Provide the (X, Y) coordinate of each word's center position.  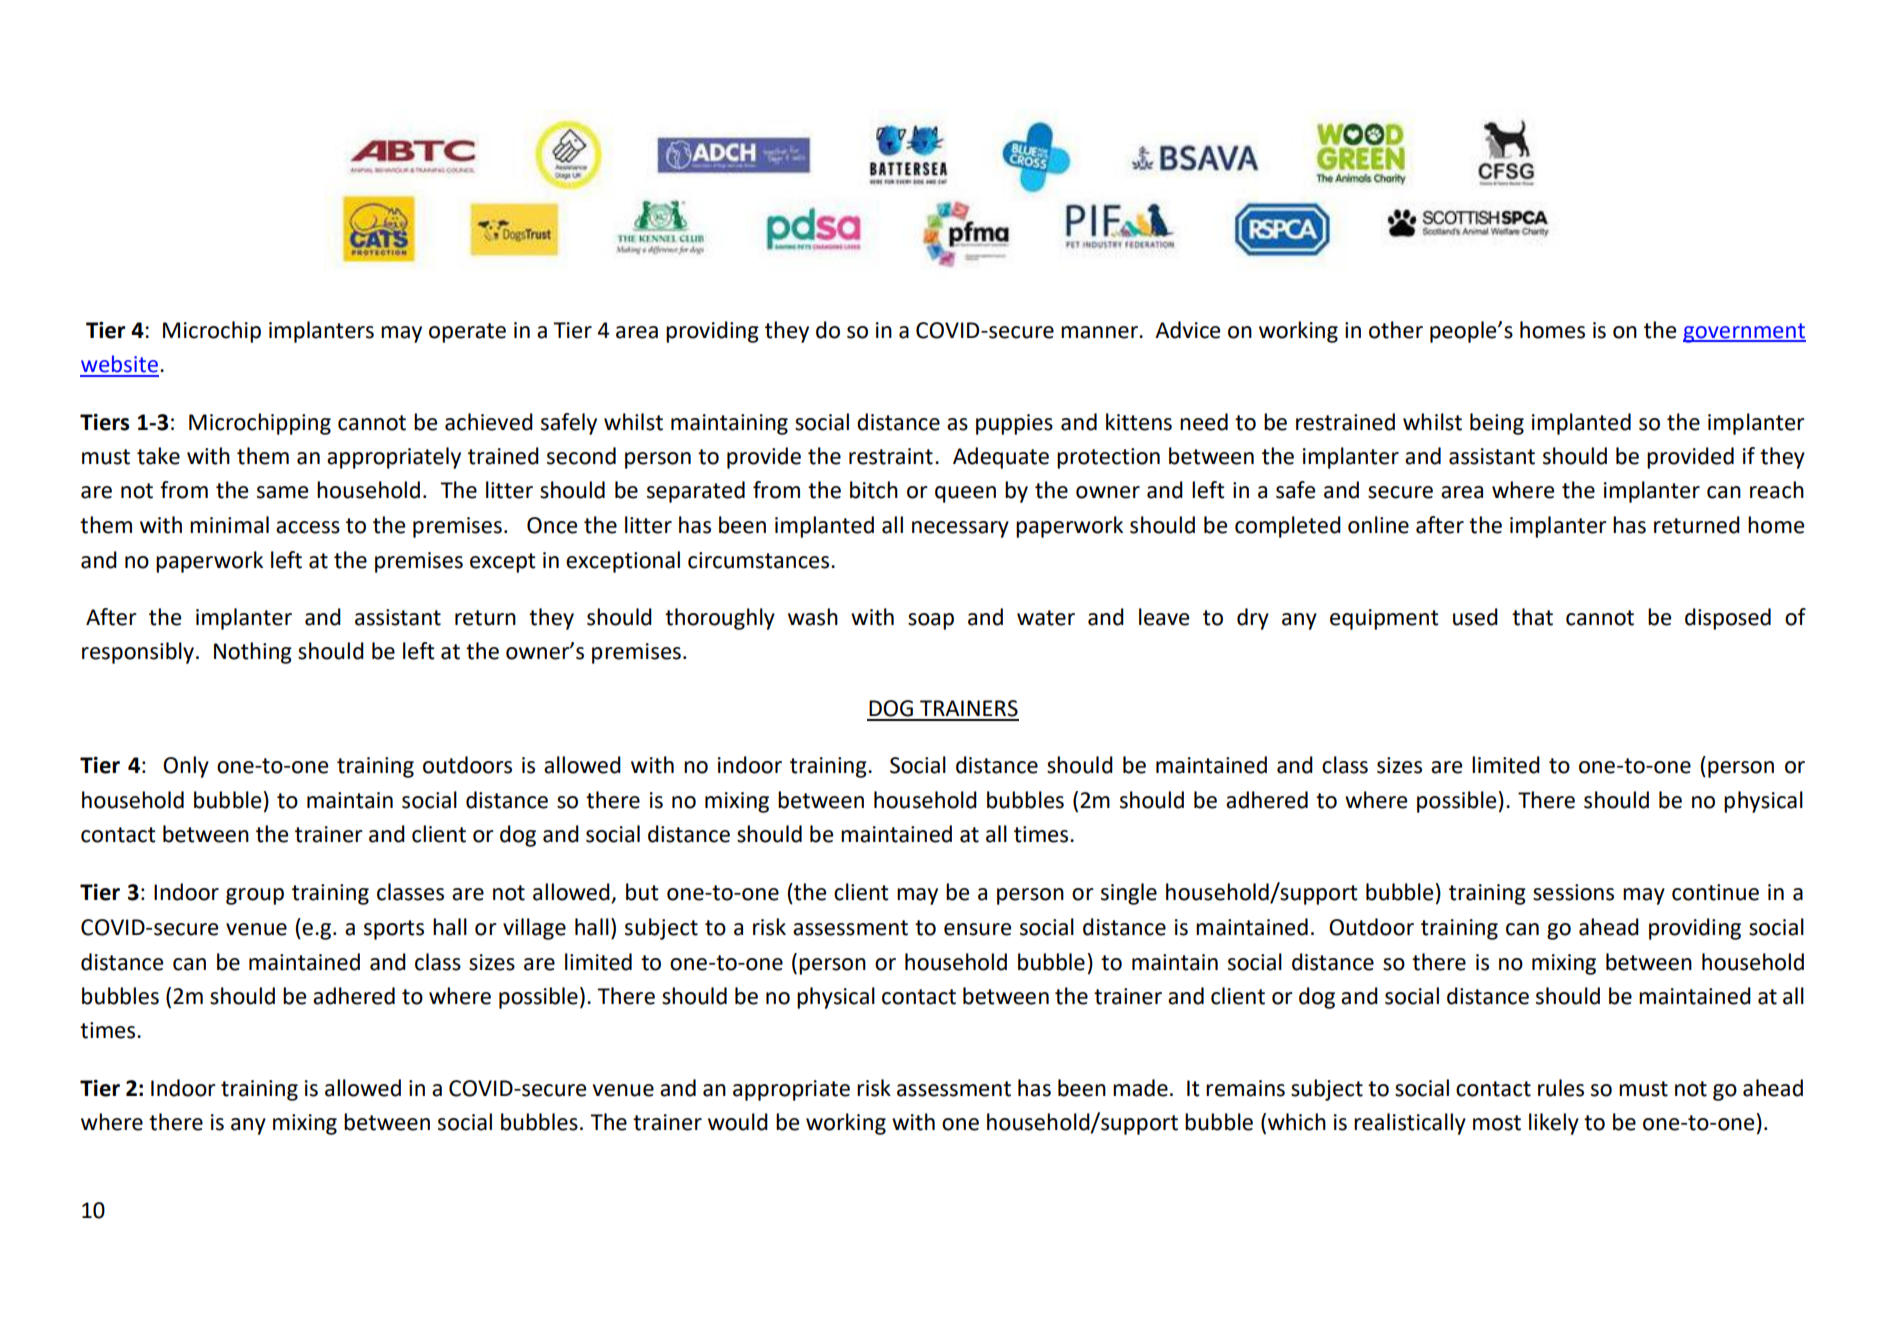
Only (186, 767)
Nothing (253, 653)
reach (1777, 490)
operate (467, 333)
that (1532, 617)
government (1744, 333)
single (1129, 894)
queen (965, 494)
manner (1100, 332)
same (282, 492)
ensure (977, 929)
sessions (1573, 892)
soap (931, 621)
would (738, 1122)
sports (394, 930)
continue (1715, 892)
